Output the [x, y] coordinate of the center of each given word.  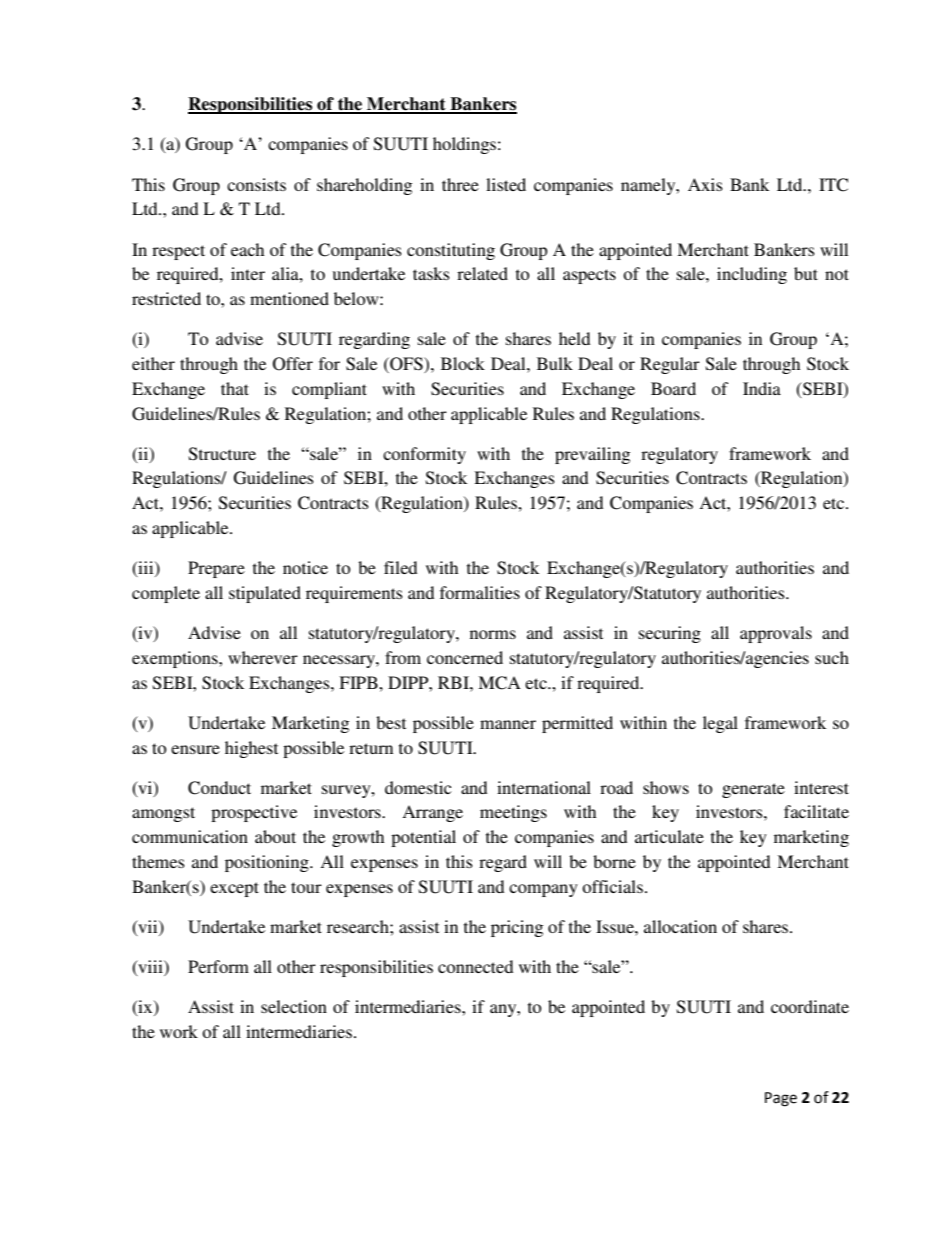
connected [475, 966]
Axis [705, 184]
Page [781, 1099]
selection [294, 1006]
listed [506, 184]
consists [256, 184]
